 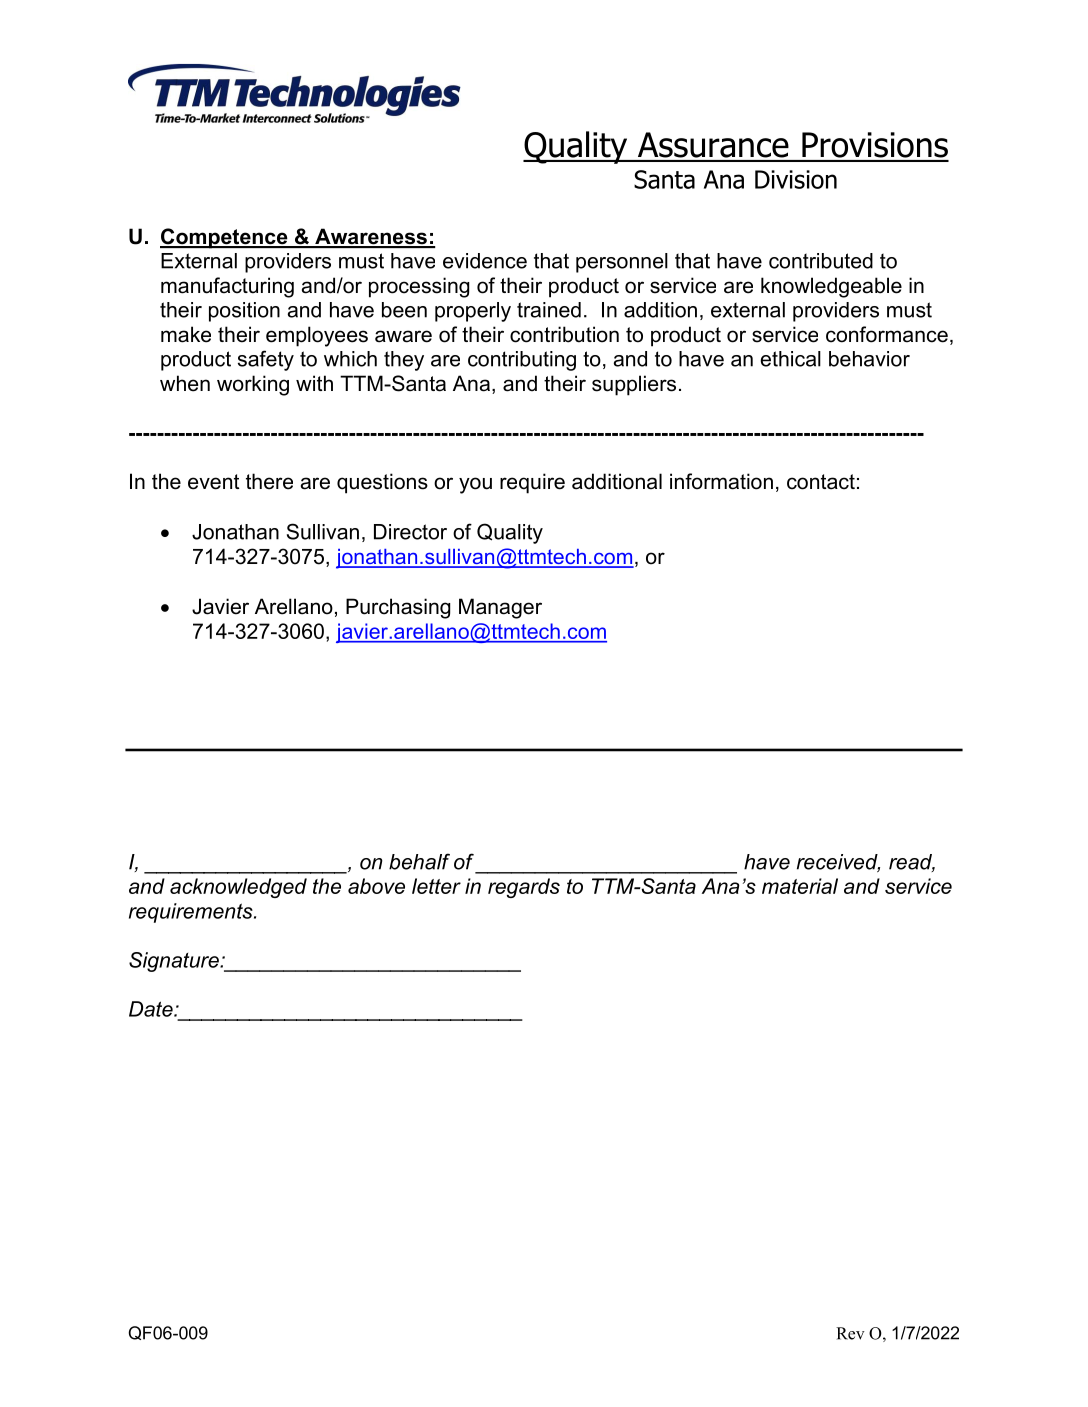 I want to click on evidence, so click(x=485, y=261).
